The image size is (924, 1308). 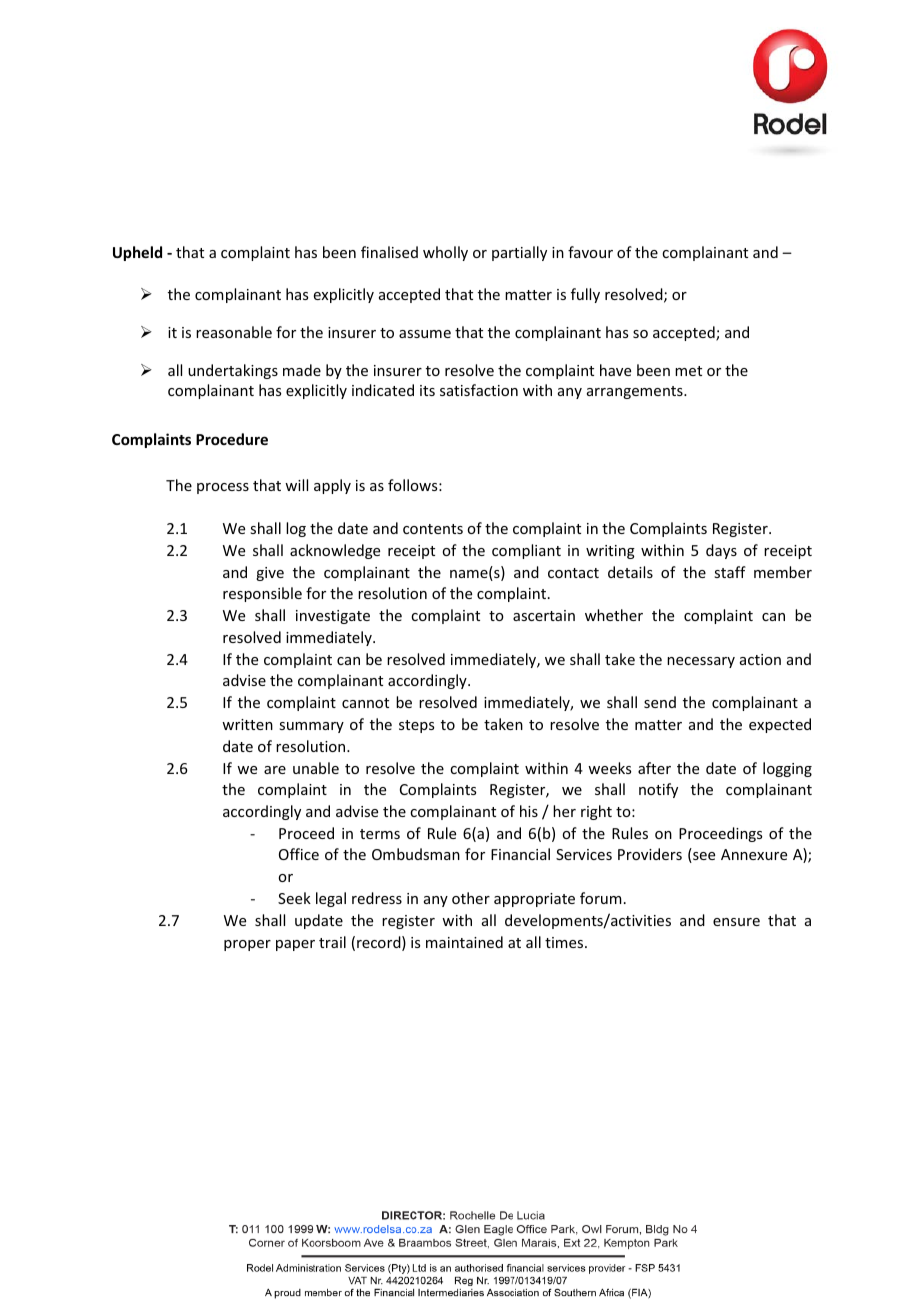 I want to click on send, so click(x=660, y=702).
